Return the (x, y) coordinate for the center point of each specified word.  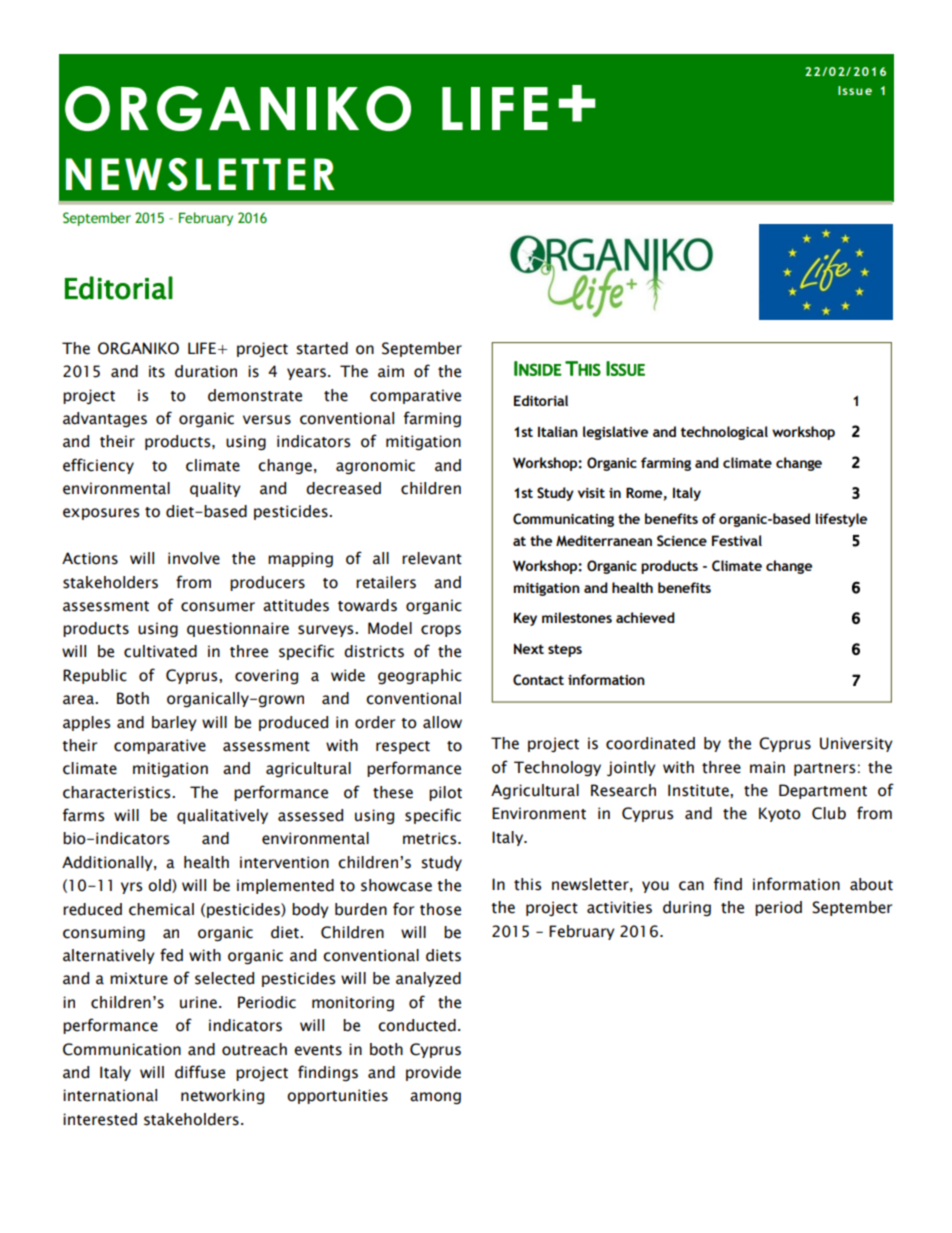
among (435, 1098)
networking (222, 1096)
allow (442, 722)
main (767, 767)
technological (724, 433)
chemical (161, 909)
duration (206, 371)
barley (174, 723)
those (440, 909)
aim (391, 371)
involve (194, 558)
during (687, 908)
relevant (432, 558)
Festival (737, 540)
